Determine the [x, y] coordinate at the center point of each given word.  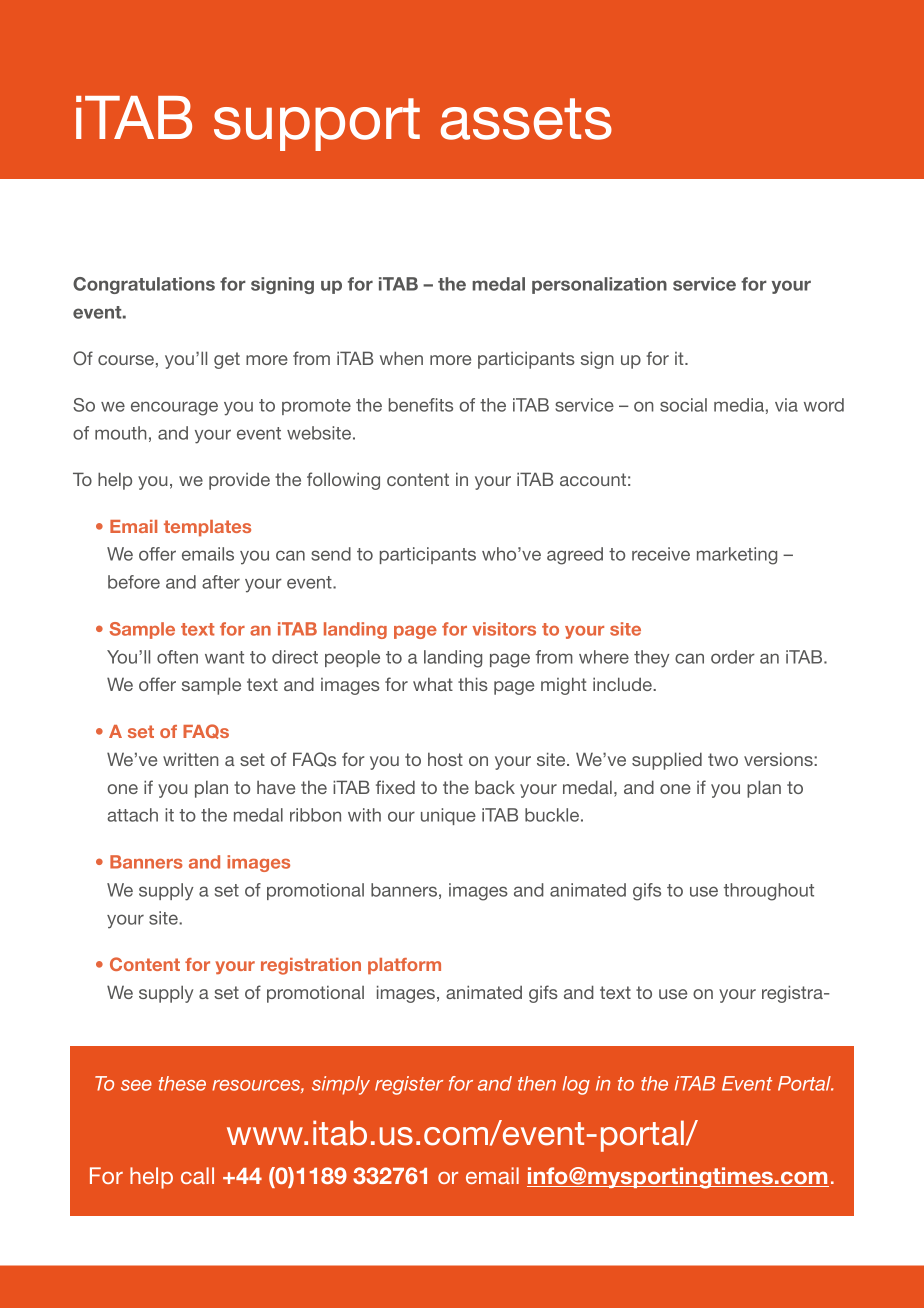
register [409, 1085]
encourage [174, 408]
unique [448, 816]
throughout [769, 892]
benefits [421, 405]
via [786, 405]
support [317, 124]
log [576, 1085]
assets [526, 119]
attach [133, 815]
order [733, 657]
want [224, 657]
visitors [504, 629]
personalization [599, 285]
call [197, 1175]
